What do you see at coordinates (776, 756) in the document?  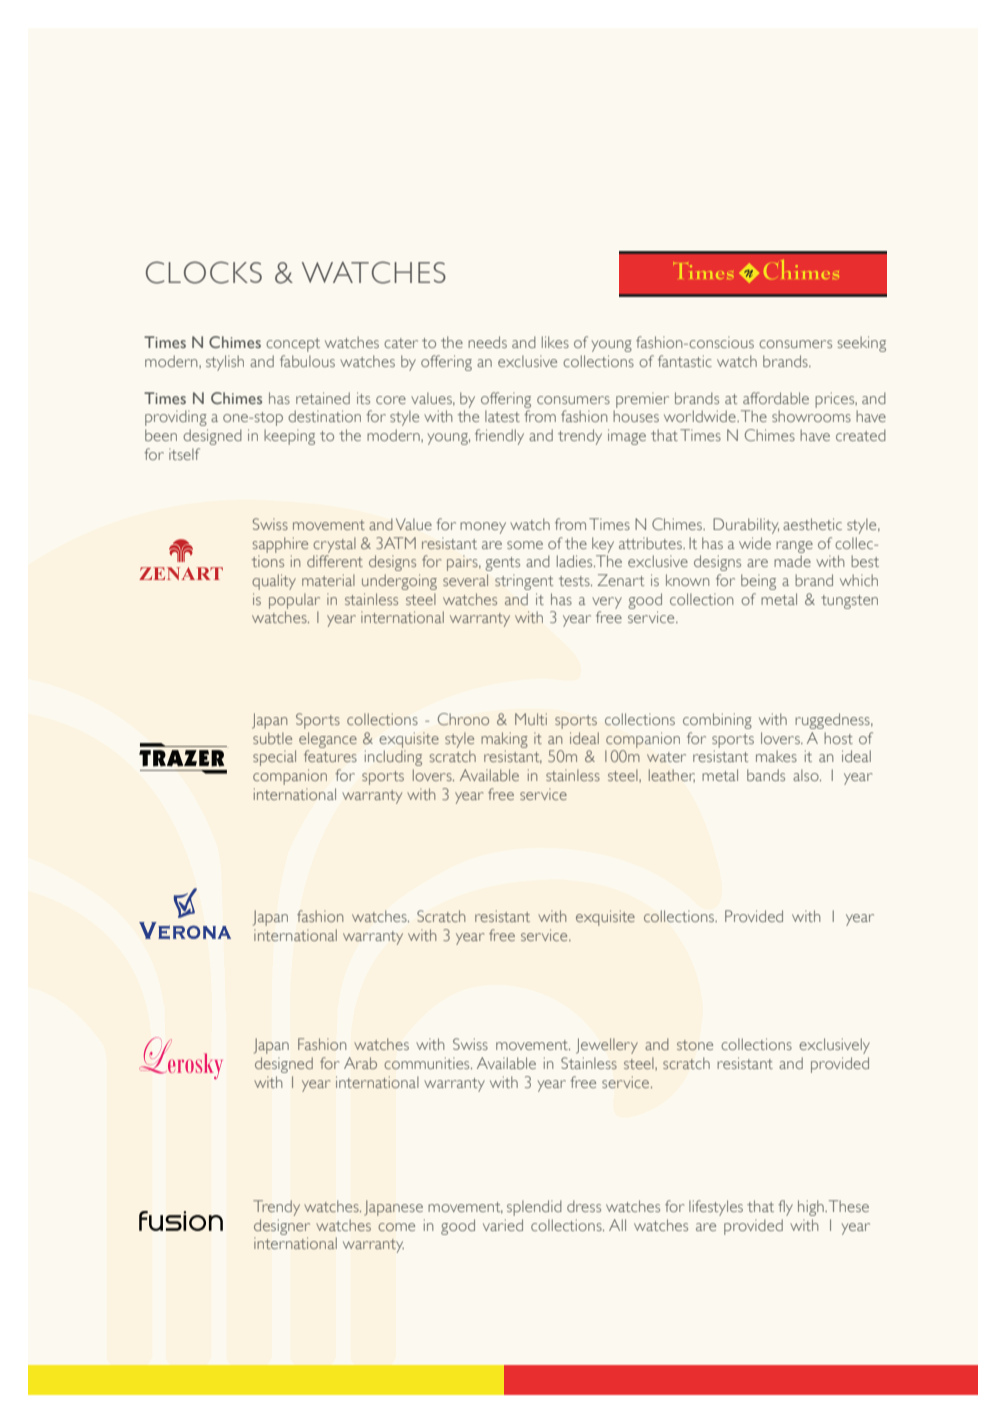 I see `makes` at bounding box center [776, 756].
